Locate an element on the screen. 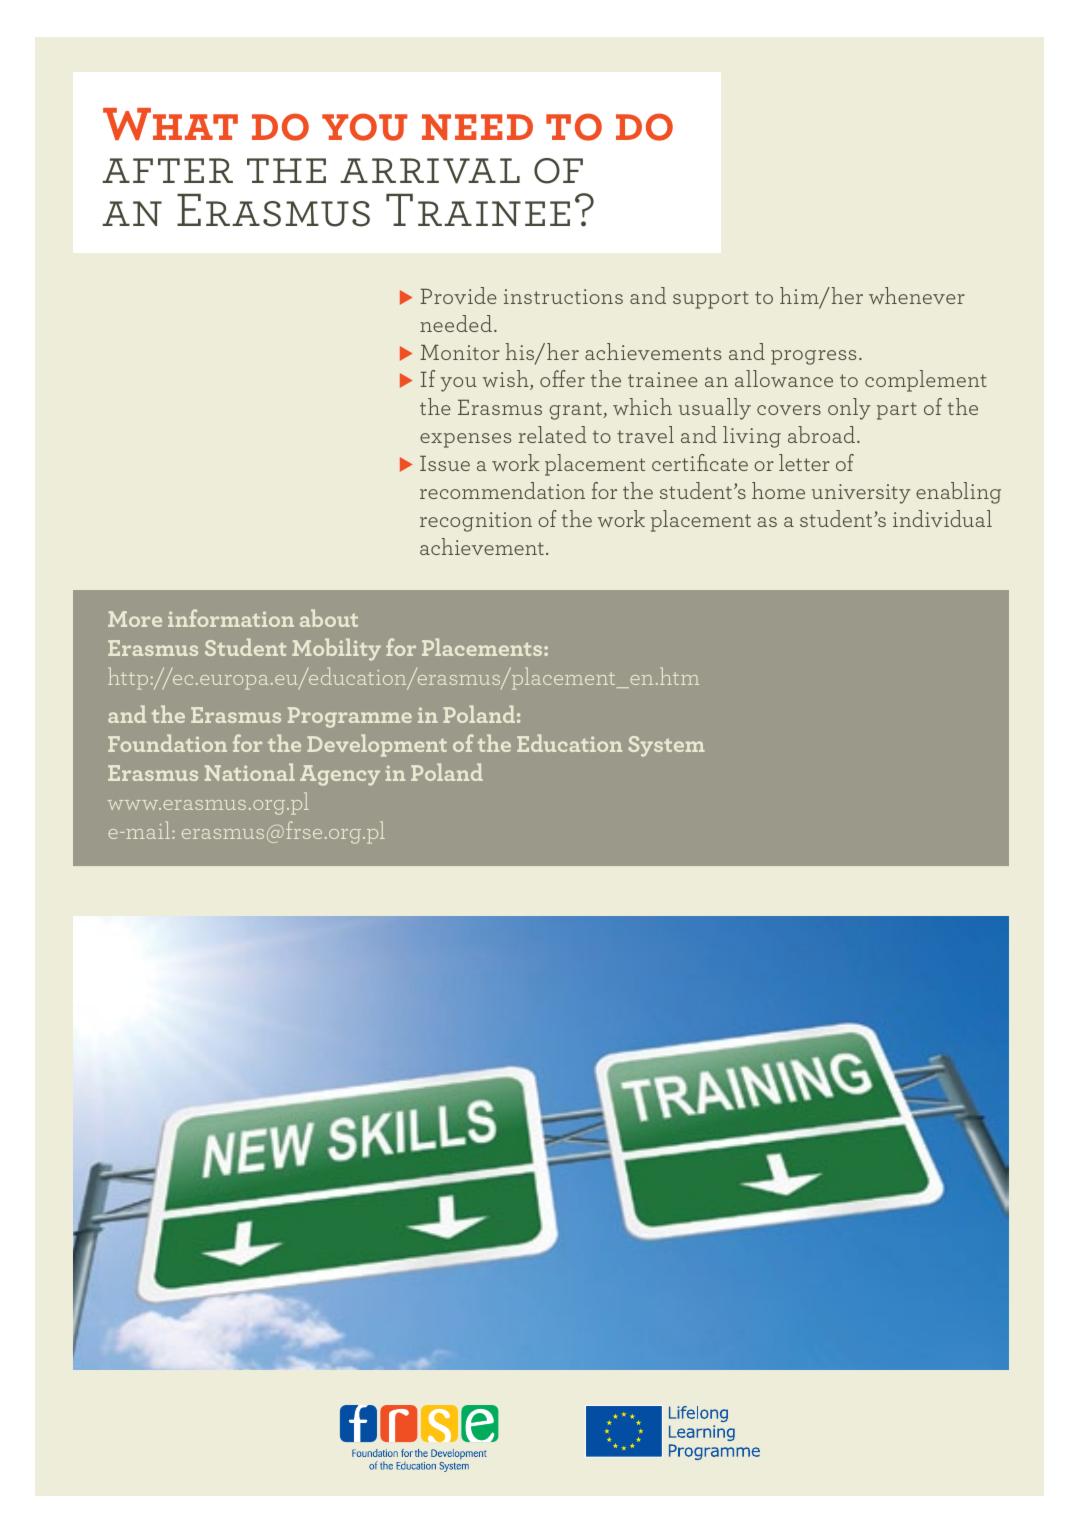 Image resolution: width=1082 pixels, height=1535 pixels. What is located at coordinates (170, 124).
